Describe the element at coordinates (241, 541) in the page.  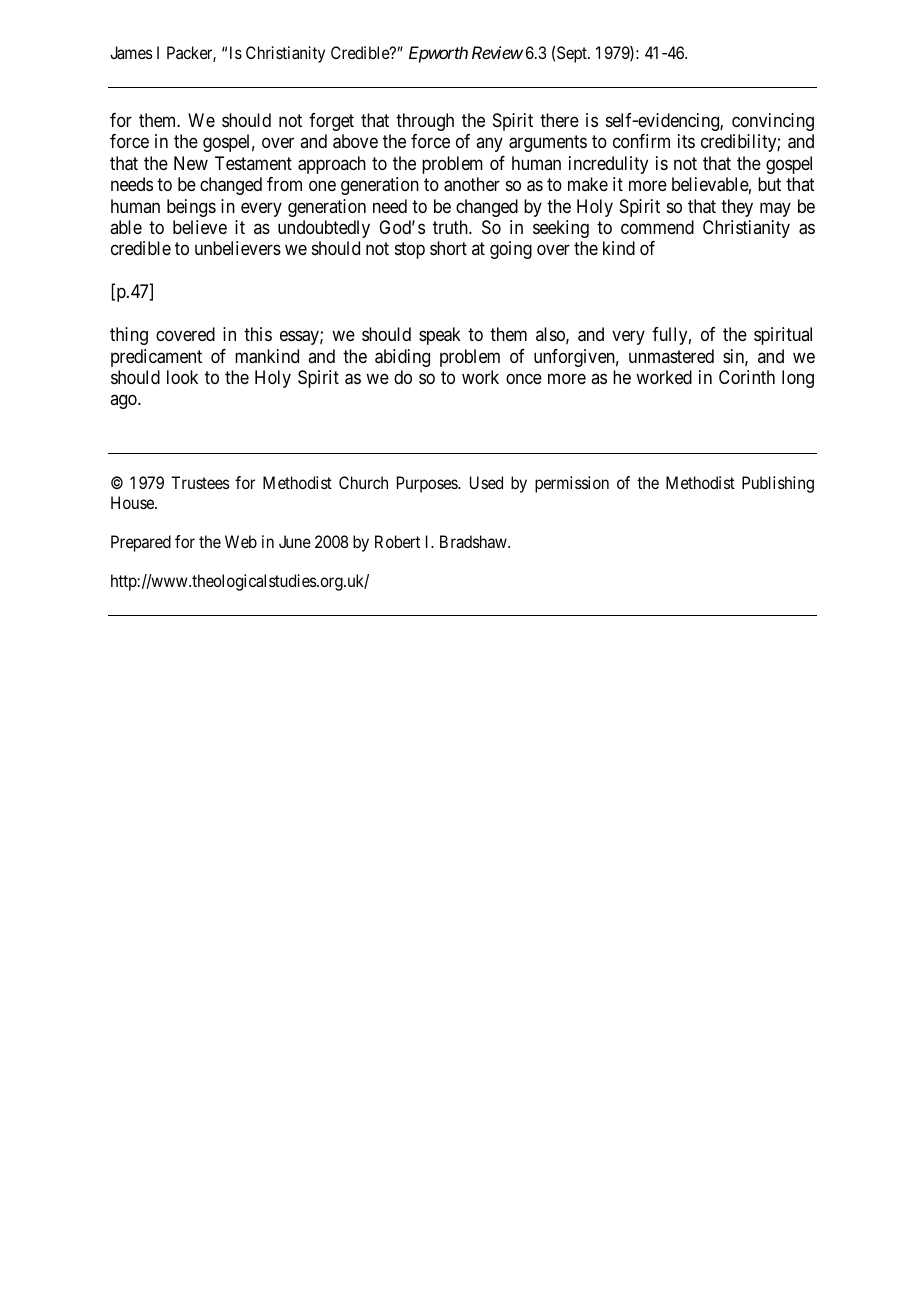
I see `Web` at that location.
